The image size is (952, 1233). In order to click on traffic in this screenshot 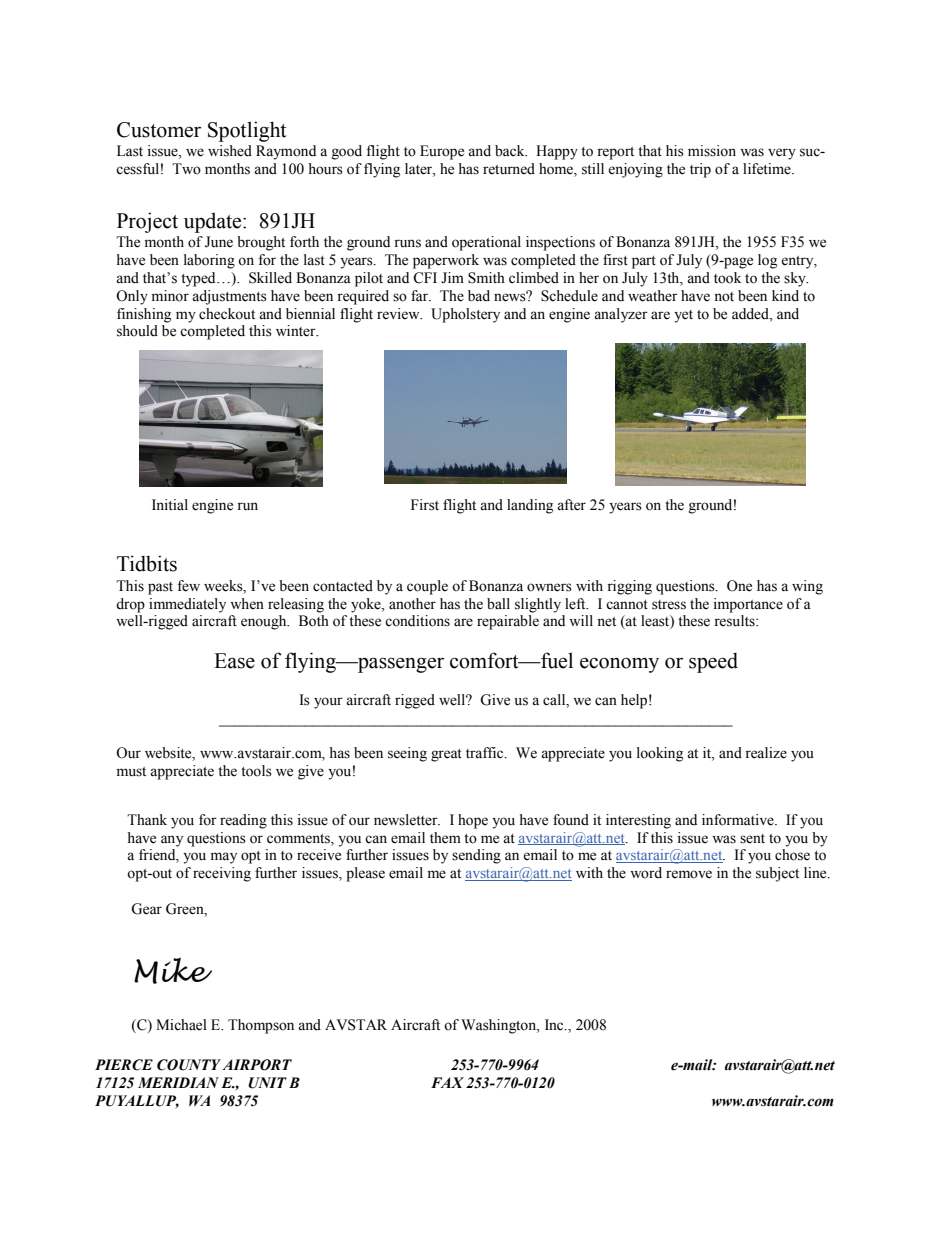, I will do `click(486, 753)`.
